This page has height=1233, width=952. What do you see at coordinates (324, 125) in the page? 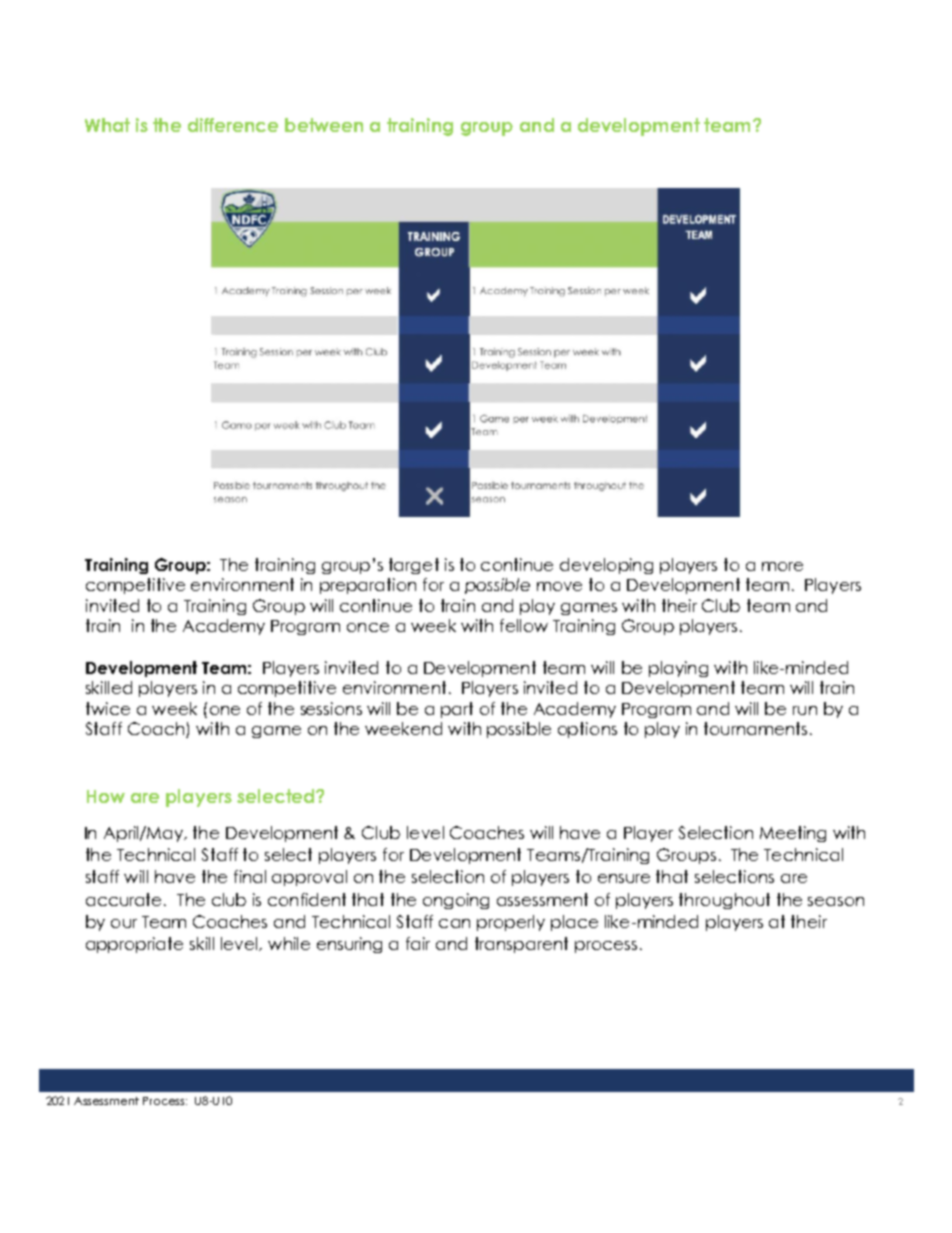
I see `between` at bounding box center [324, 125].
